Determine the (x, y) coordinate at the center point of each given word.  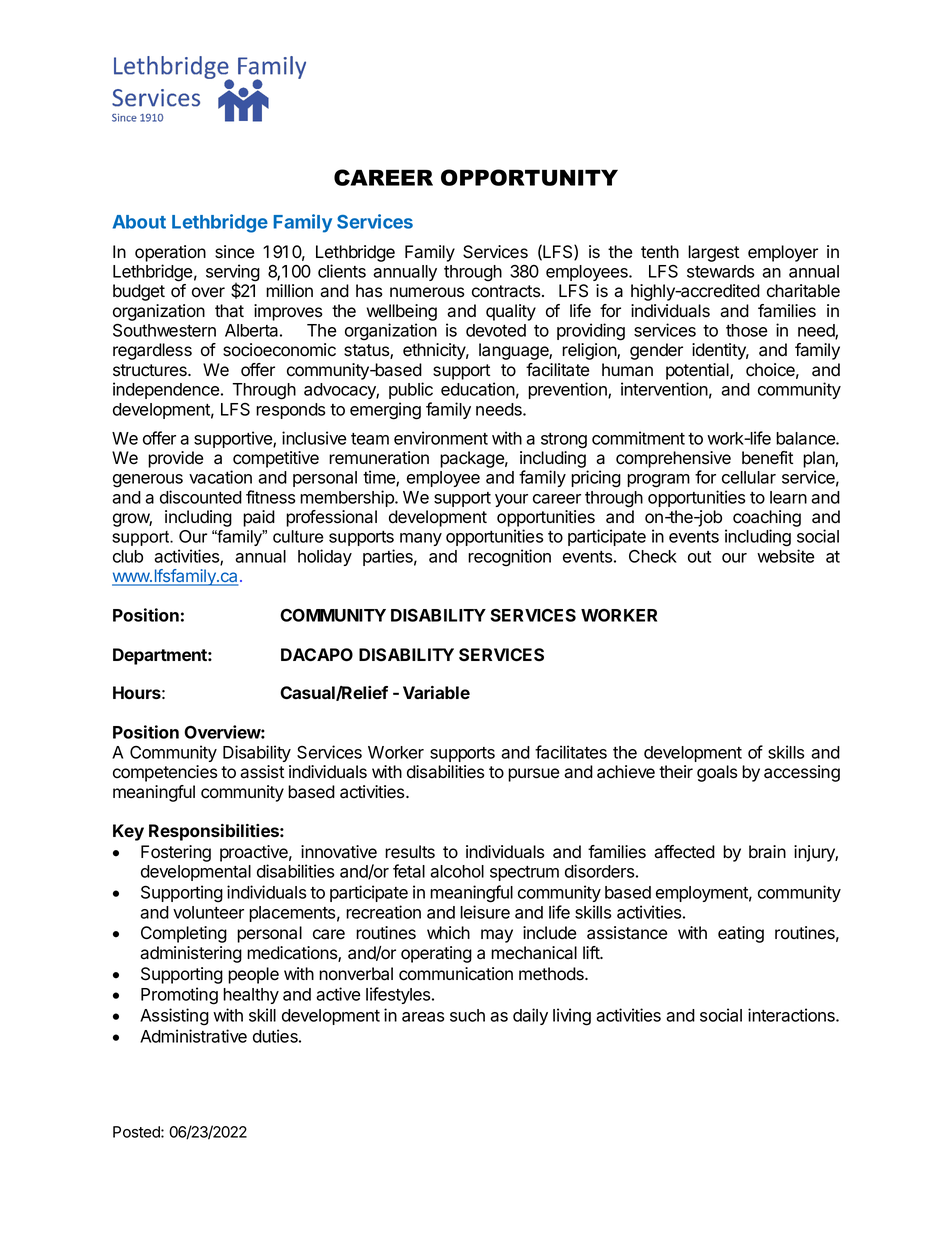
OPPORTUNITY (529, 177)
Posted (137, 1132)
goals (717, 773)
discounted (201, 497)
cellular (749, 477)
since (234, 252)
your (511, 500)
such (467, 1015)
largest (713, 253)
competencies (165, 773)
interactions (792, 1015)
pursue (533, 775)
